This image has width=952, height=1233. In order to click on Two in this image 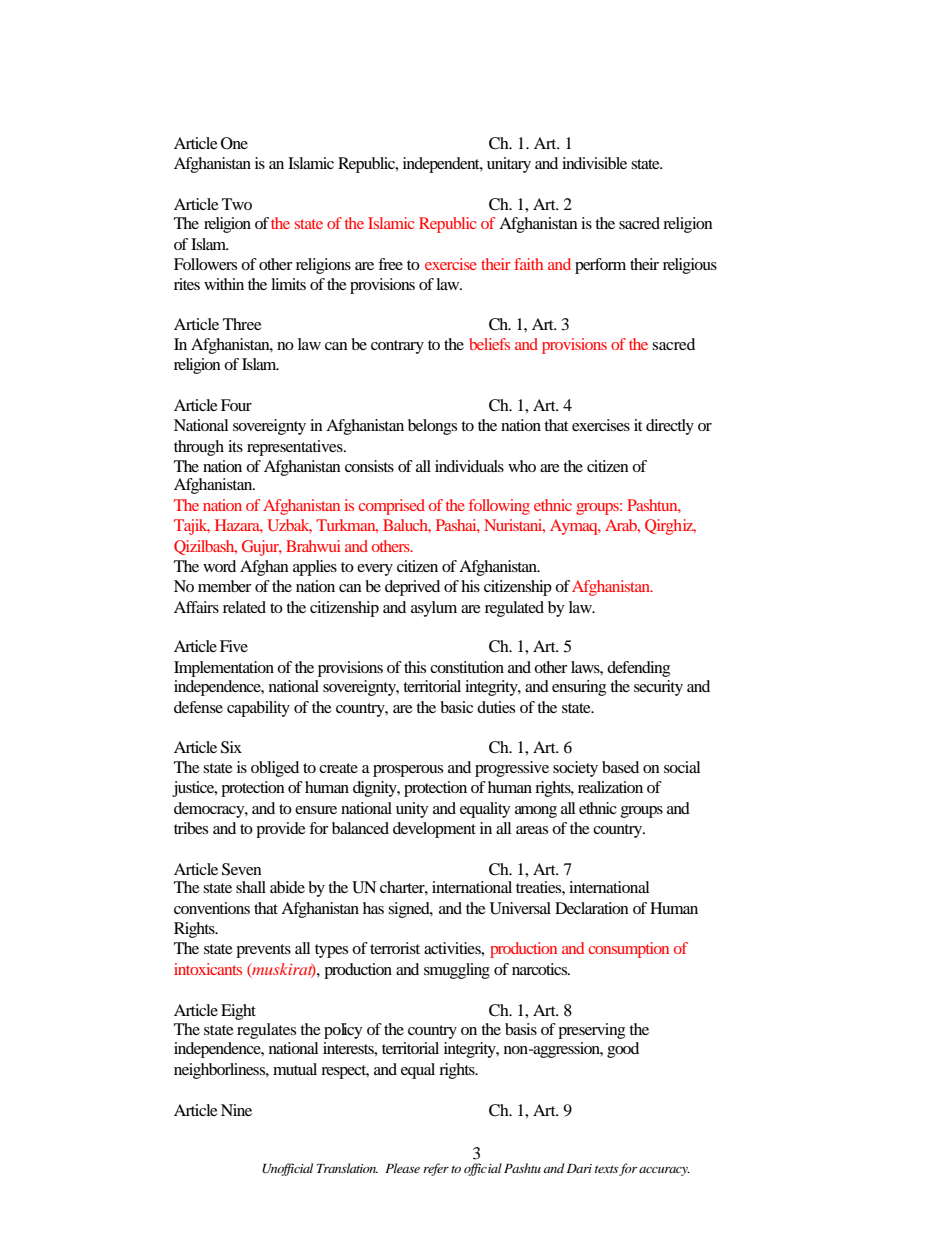, I will do `click(237, 204)`.
